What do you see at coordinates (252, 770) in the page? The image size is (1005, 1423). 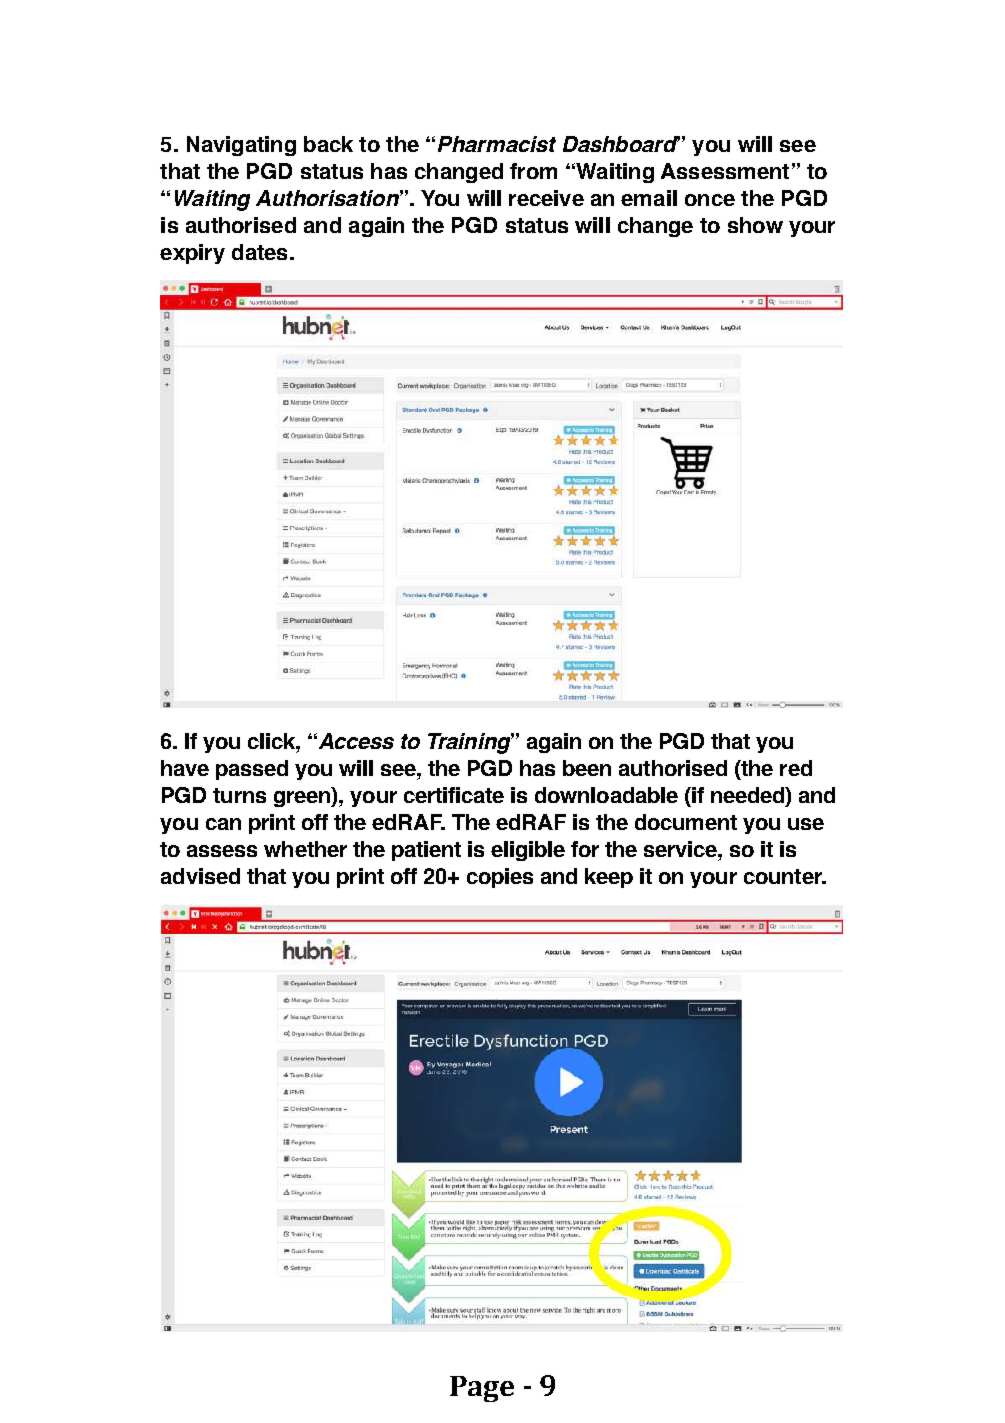 I see `passed` at bounding box center [252, 770].
